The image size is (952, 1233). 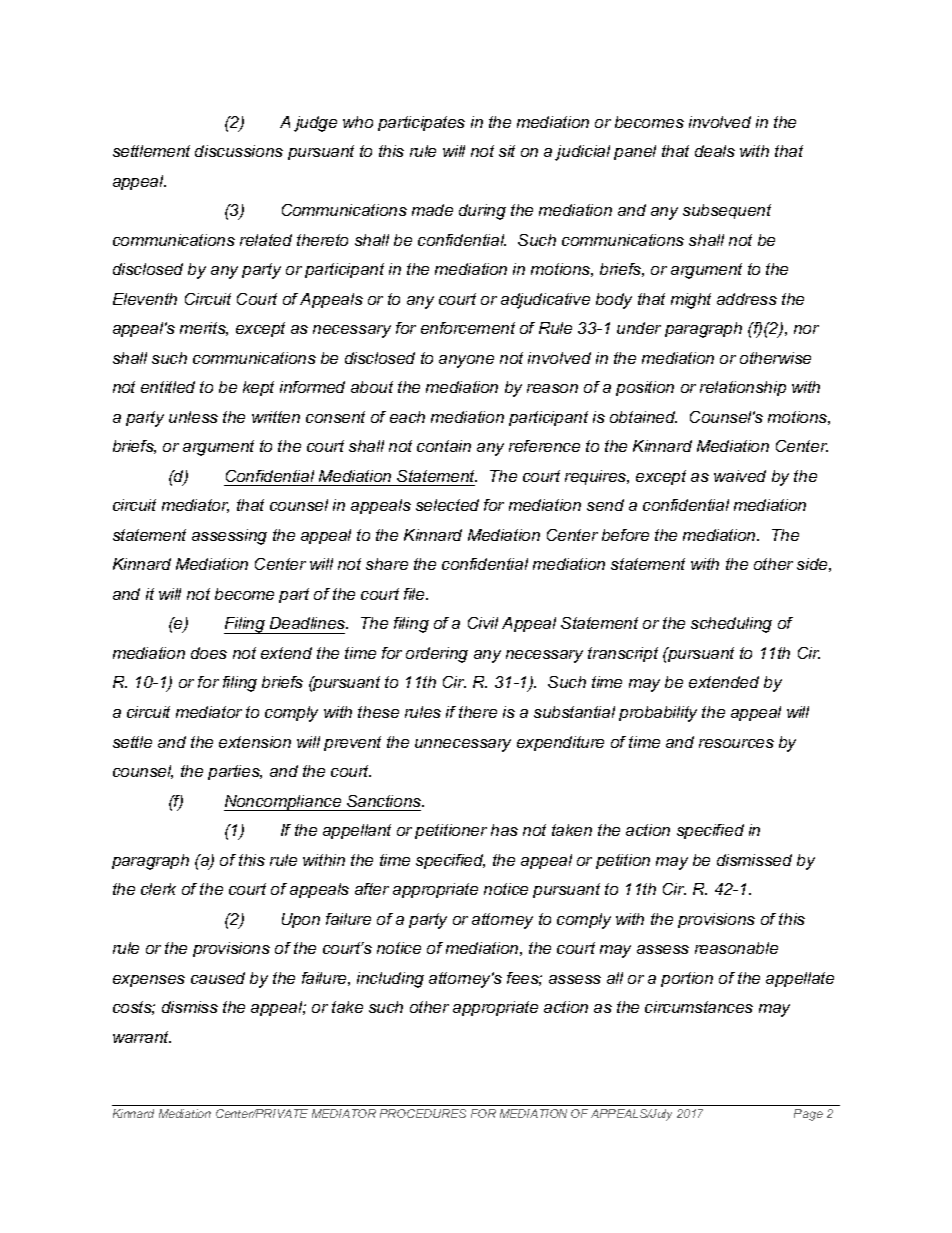 I want to click on scheduling, so click(x=731, y=625).
